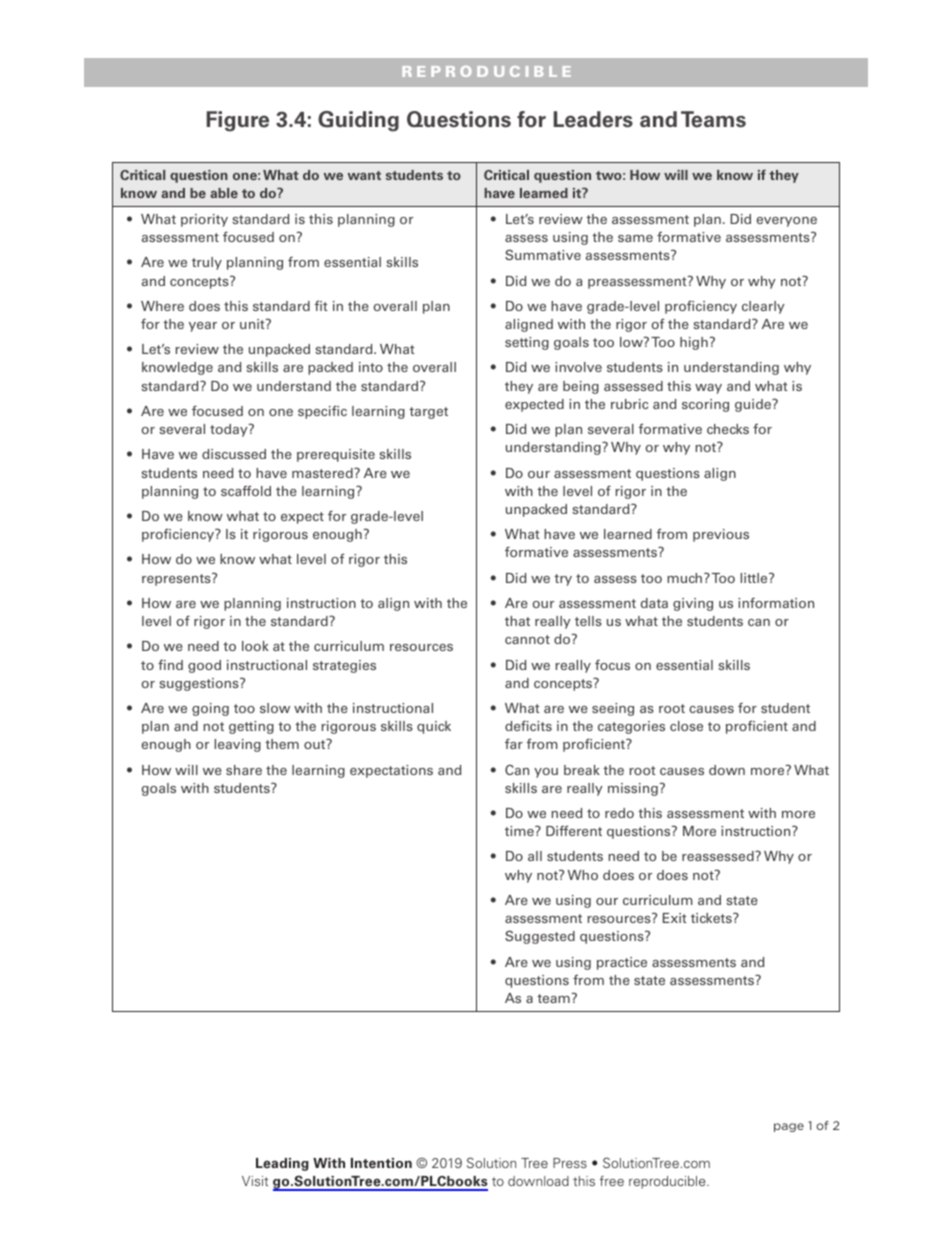 The image size is (952, 1233). Describe the element at coordinates (789, 1127) in the image. I see `page` at that location.
